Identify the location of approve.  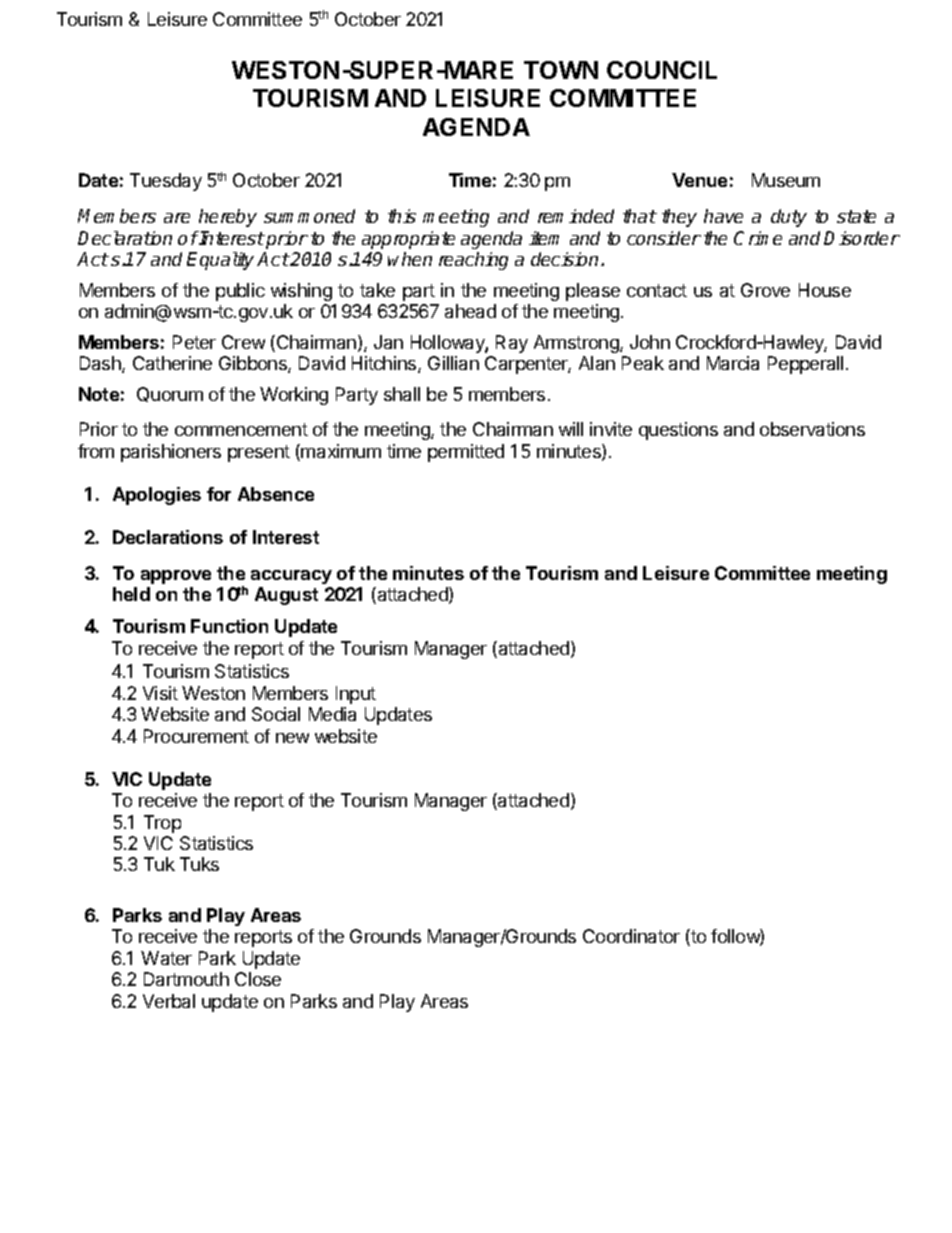
(176, 577).
